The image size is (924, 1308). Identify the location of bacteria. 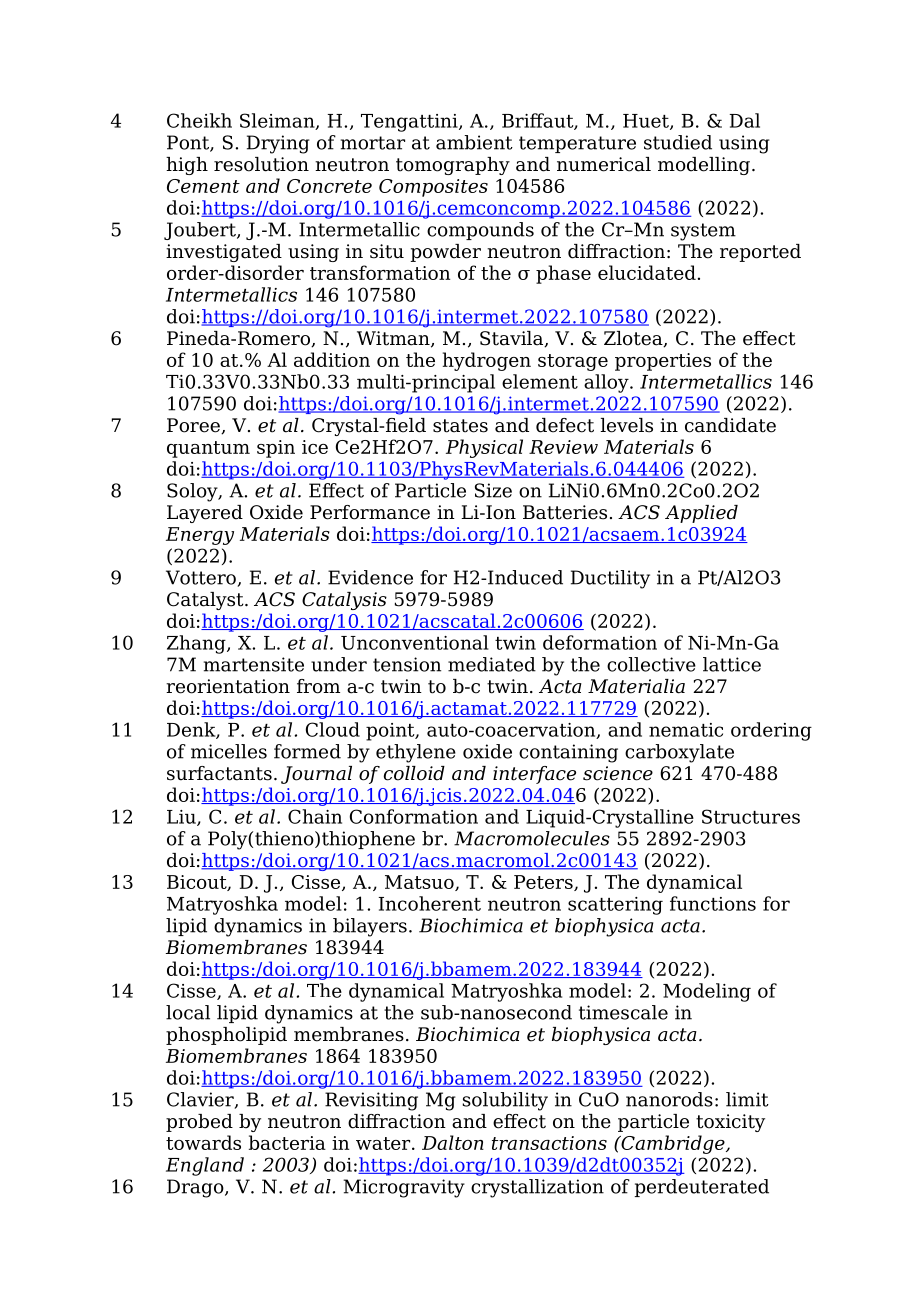
(287, 1142).
